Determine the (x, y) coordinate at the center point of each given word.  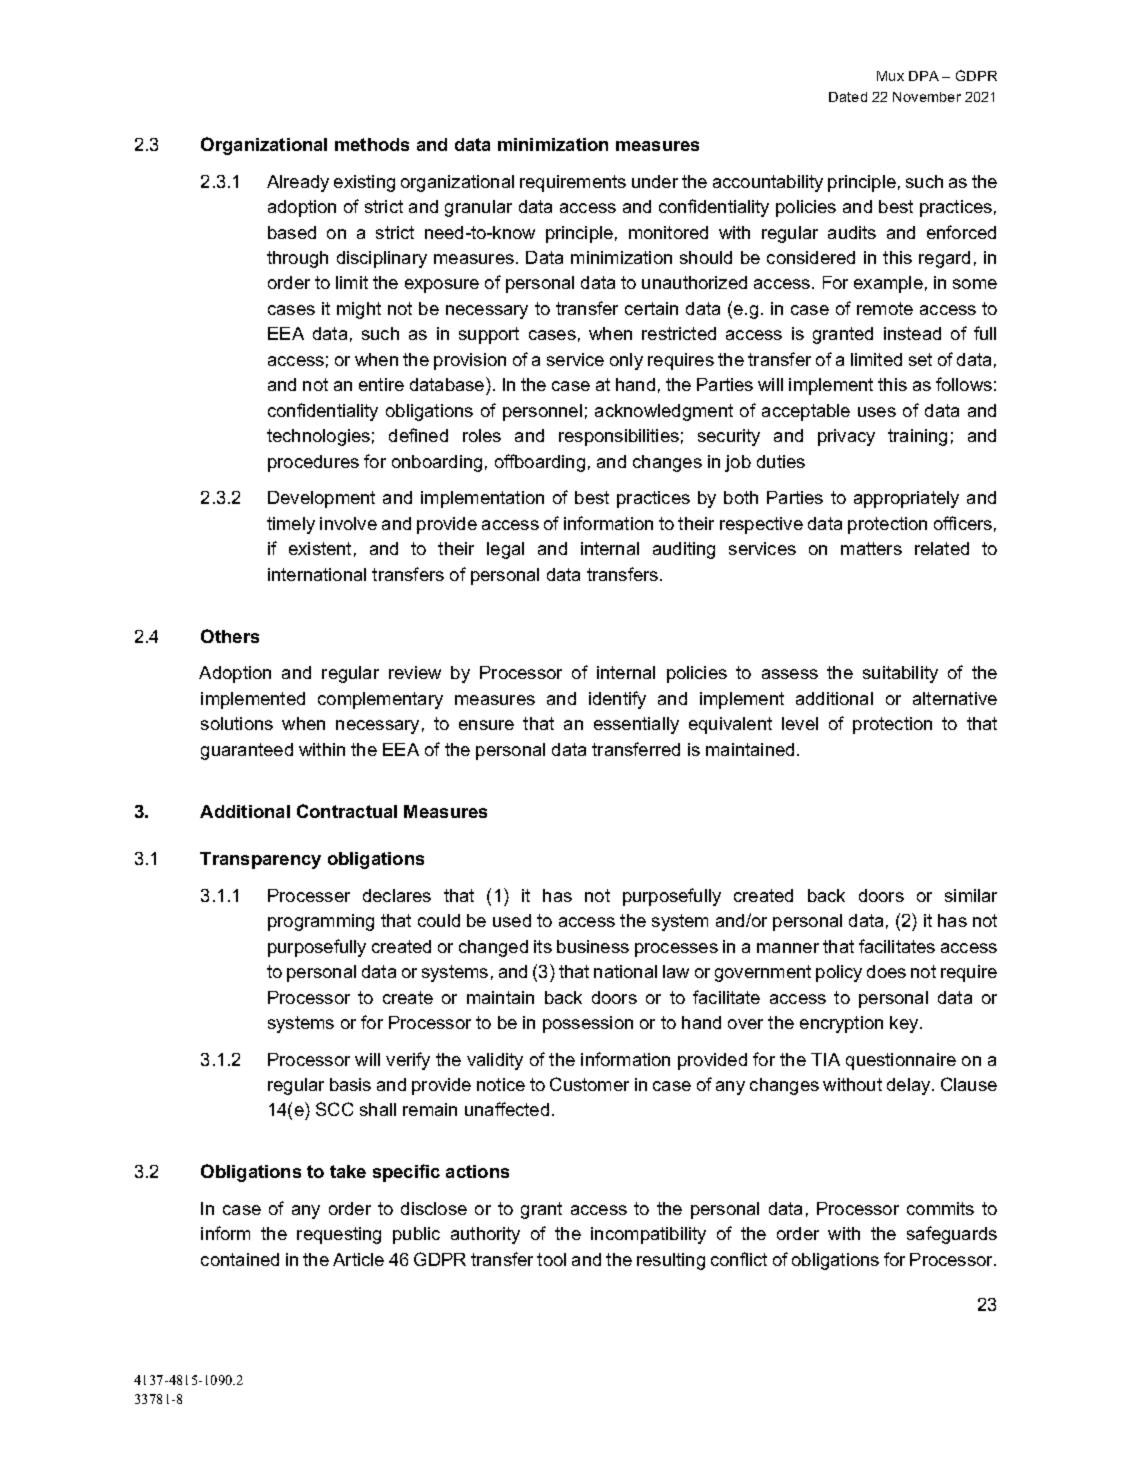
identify (617, 700)
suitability (900, 674)
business (593, 946)
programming (321, 922)
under (655, 181)
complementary (380, 700)
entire (381, 384)
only (626, 361)
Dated (848, 97)
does (886, 971)
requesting (339, 1235)
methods (372, 144)
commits (940, 1208)
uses (877, 412)
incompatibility (648, 1235)
